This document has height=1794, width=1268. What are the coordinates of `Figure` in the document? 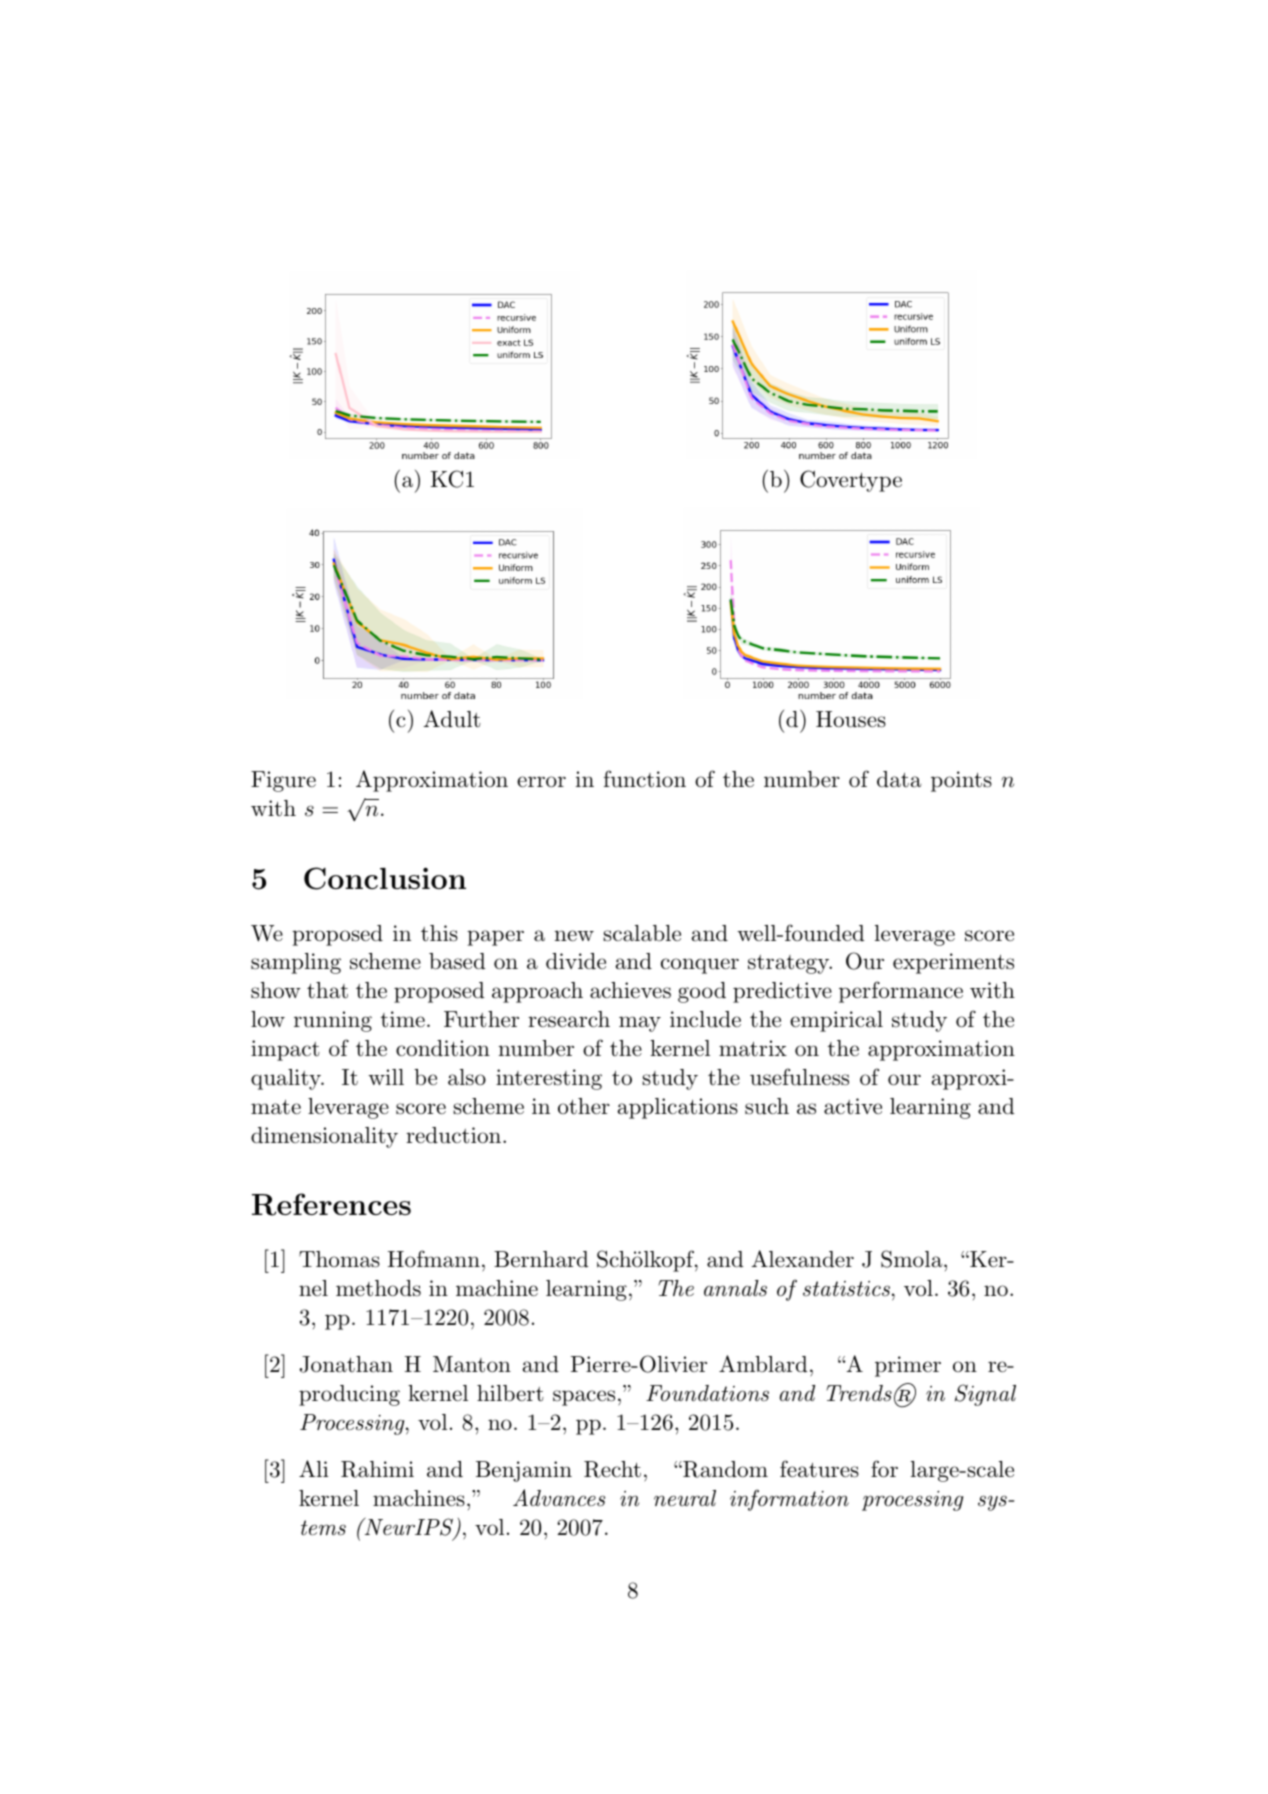 It's located at (283, 781).
